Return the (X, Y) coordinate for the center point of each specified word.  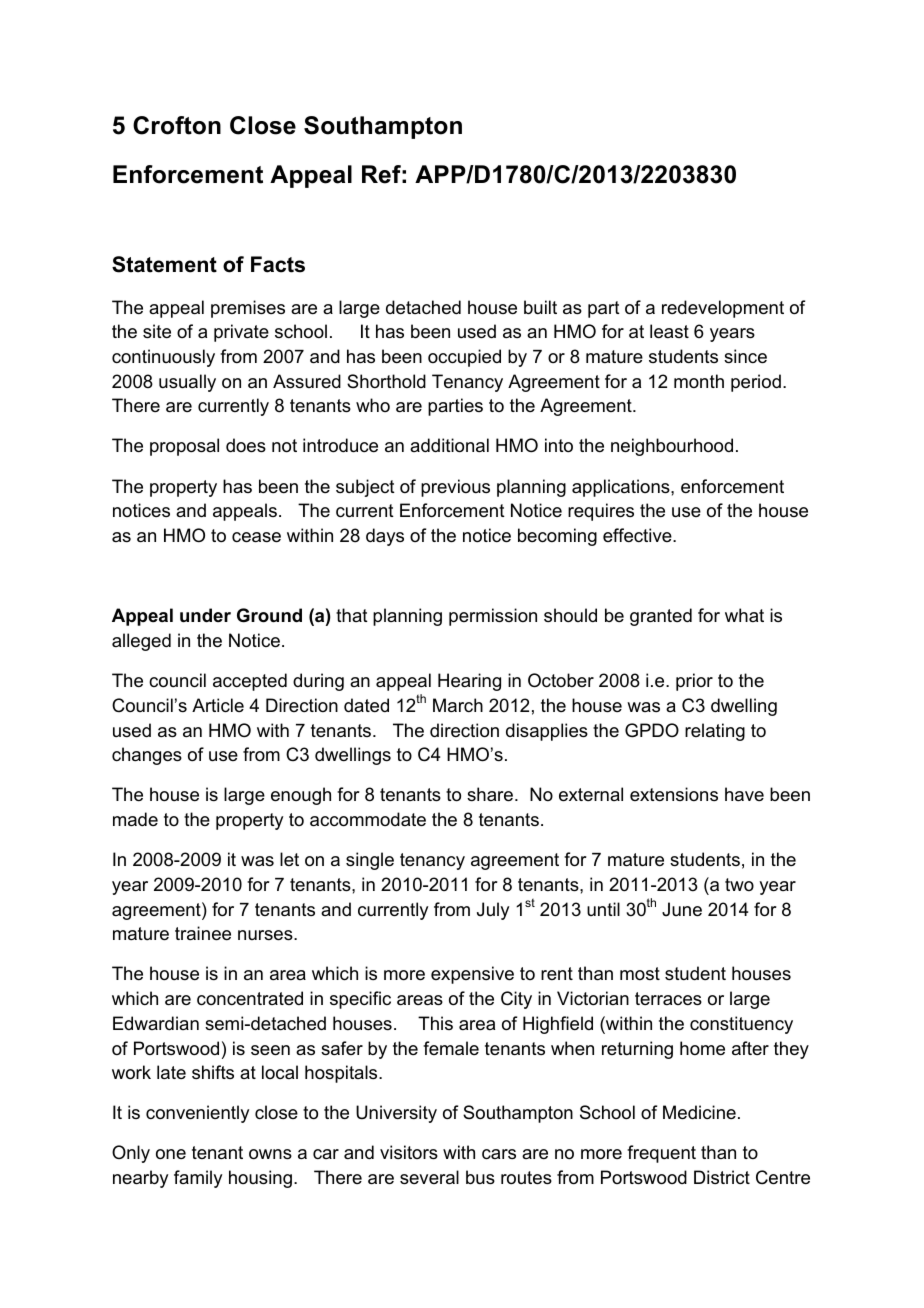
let (289, 859)
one (171, 1154)
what (744, 615)
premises (248, 309)
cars (499, 1154)
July (493, 911)
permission (493, 617)
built (540, 307)
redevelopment (723, 309)
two (739, 884)
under (205, 615)
